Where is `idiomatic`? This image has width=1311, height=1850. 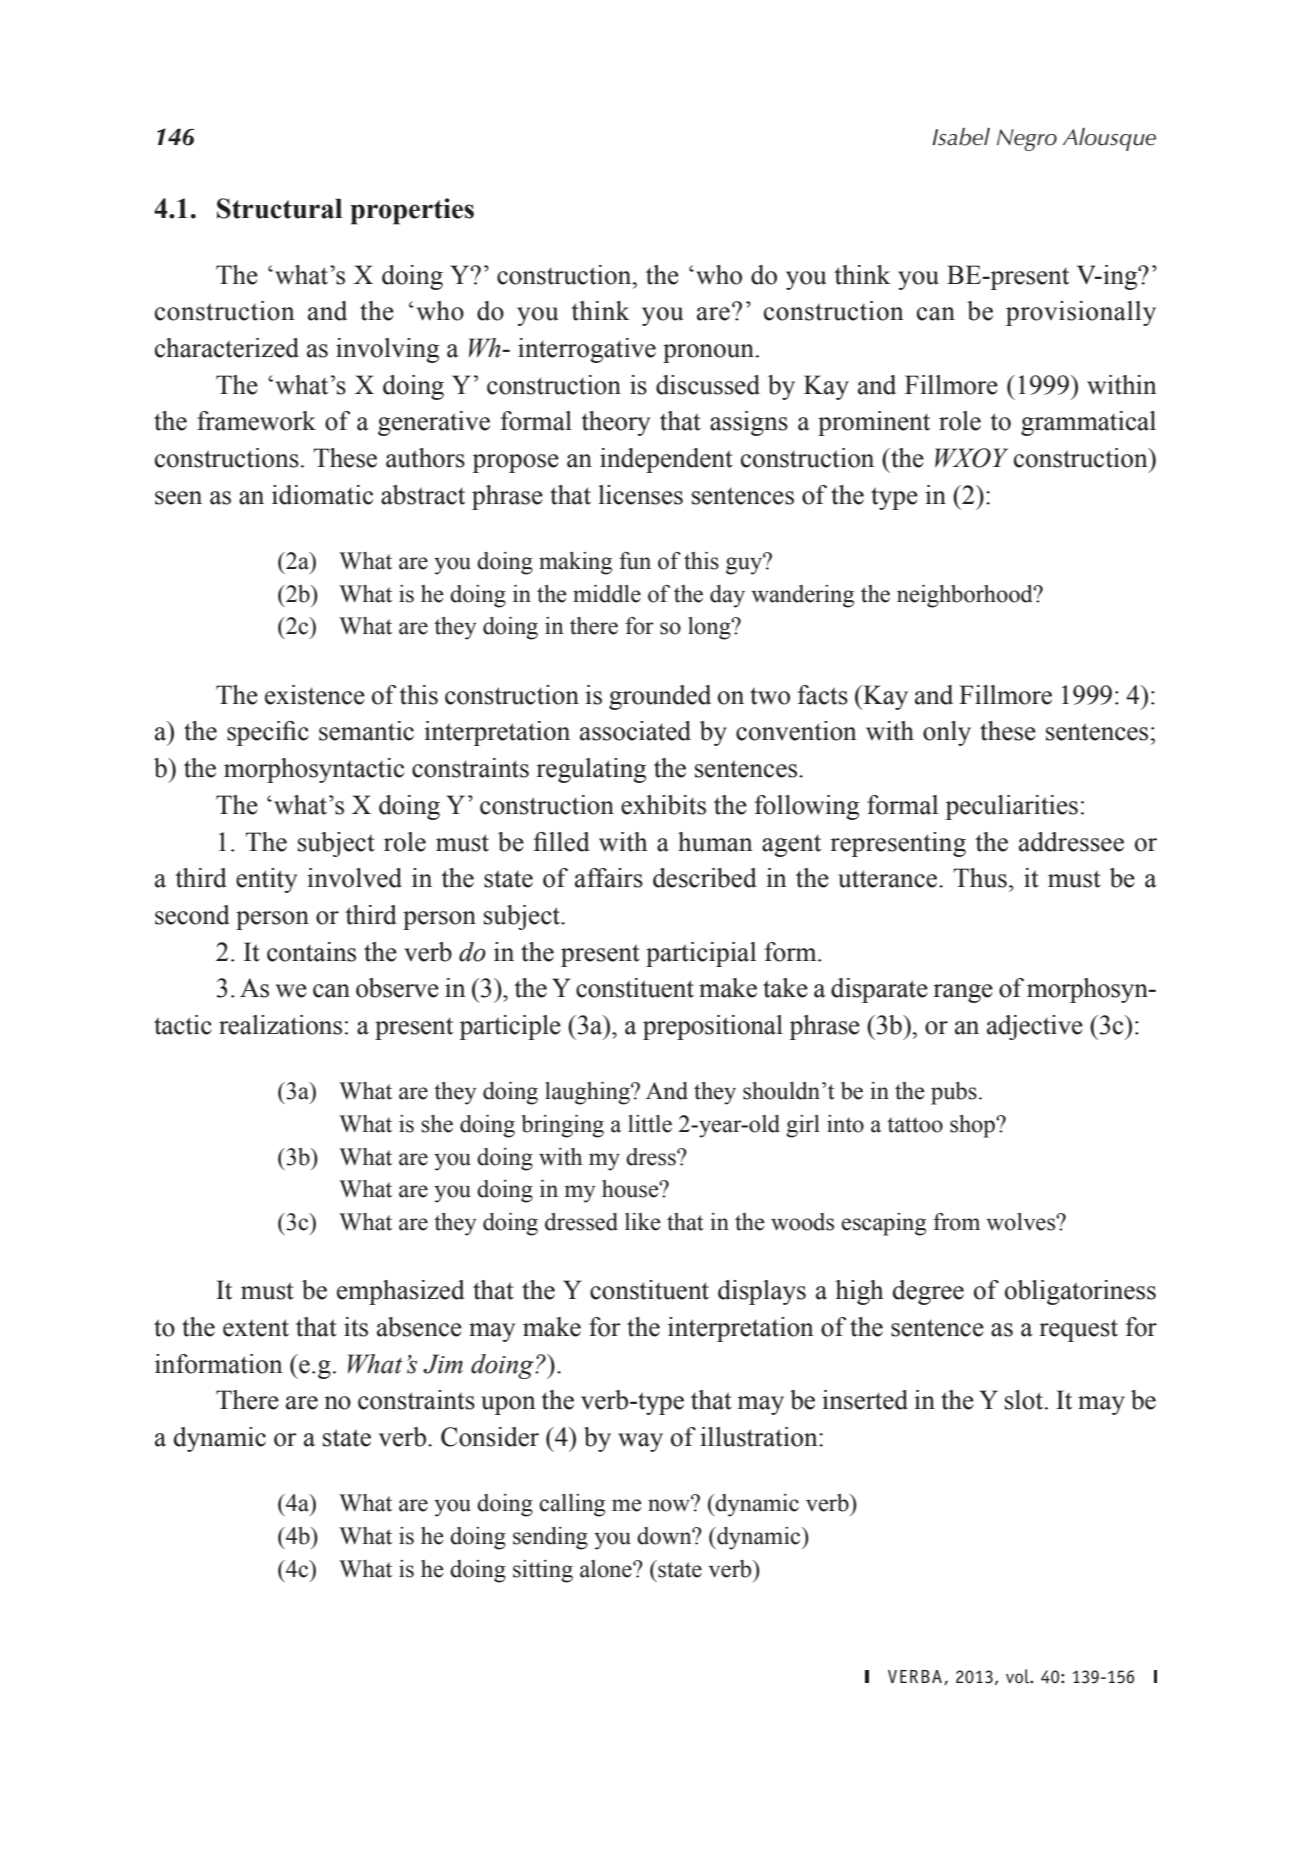 idiomatic is located at coordinates (322, 495).
